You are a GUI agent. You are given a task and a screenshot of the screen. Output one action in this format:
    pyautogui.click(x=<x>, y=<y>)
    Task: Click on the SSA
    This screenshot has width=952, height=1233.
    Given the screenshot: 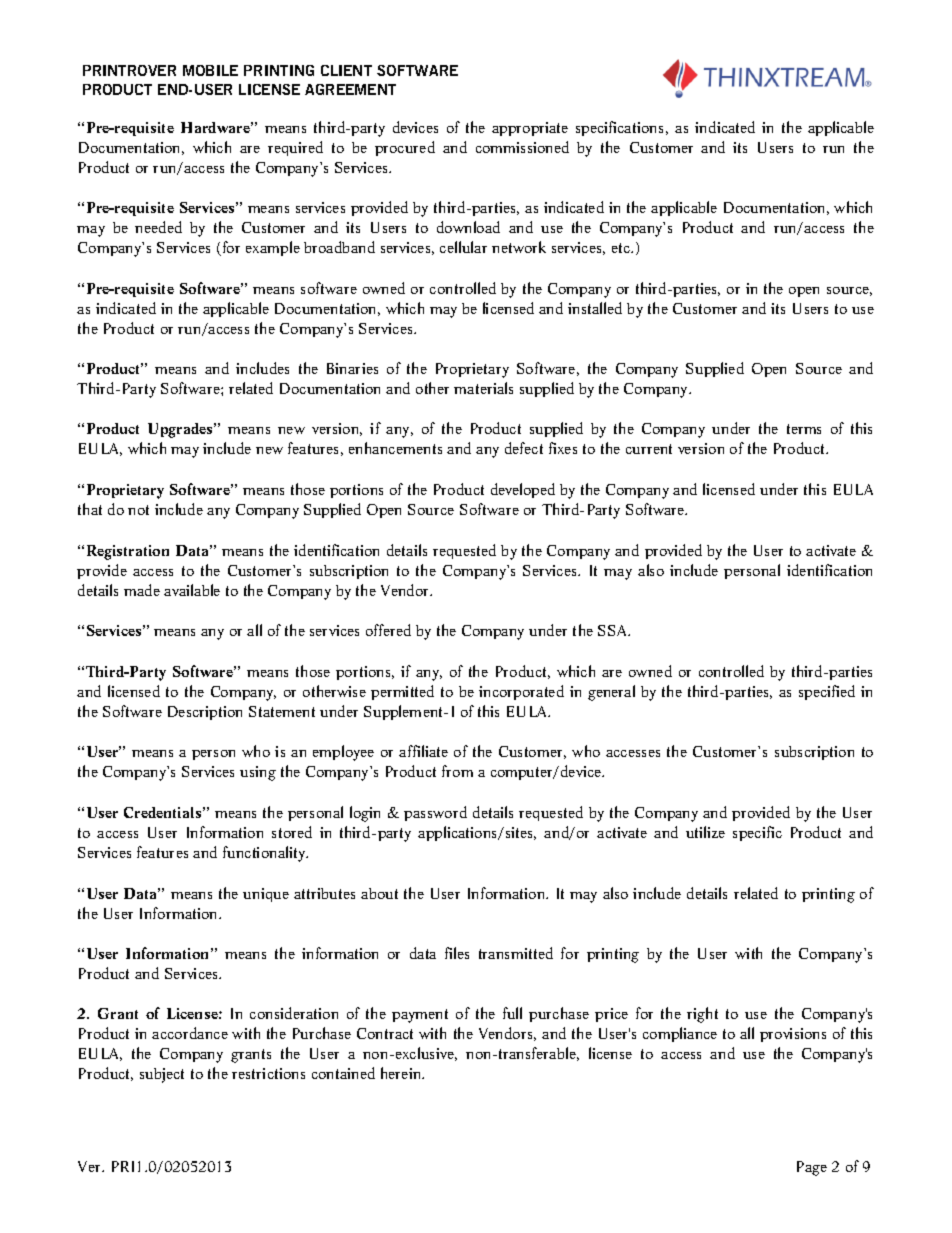 What is the action you would take?
    pyautogui.click(x=614, y=630)
